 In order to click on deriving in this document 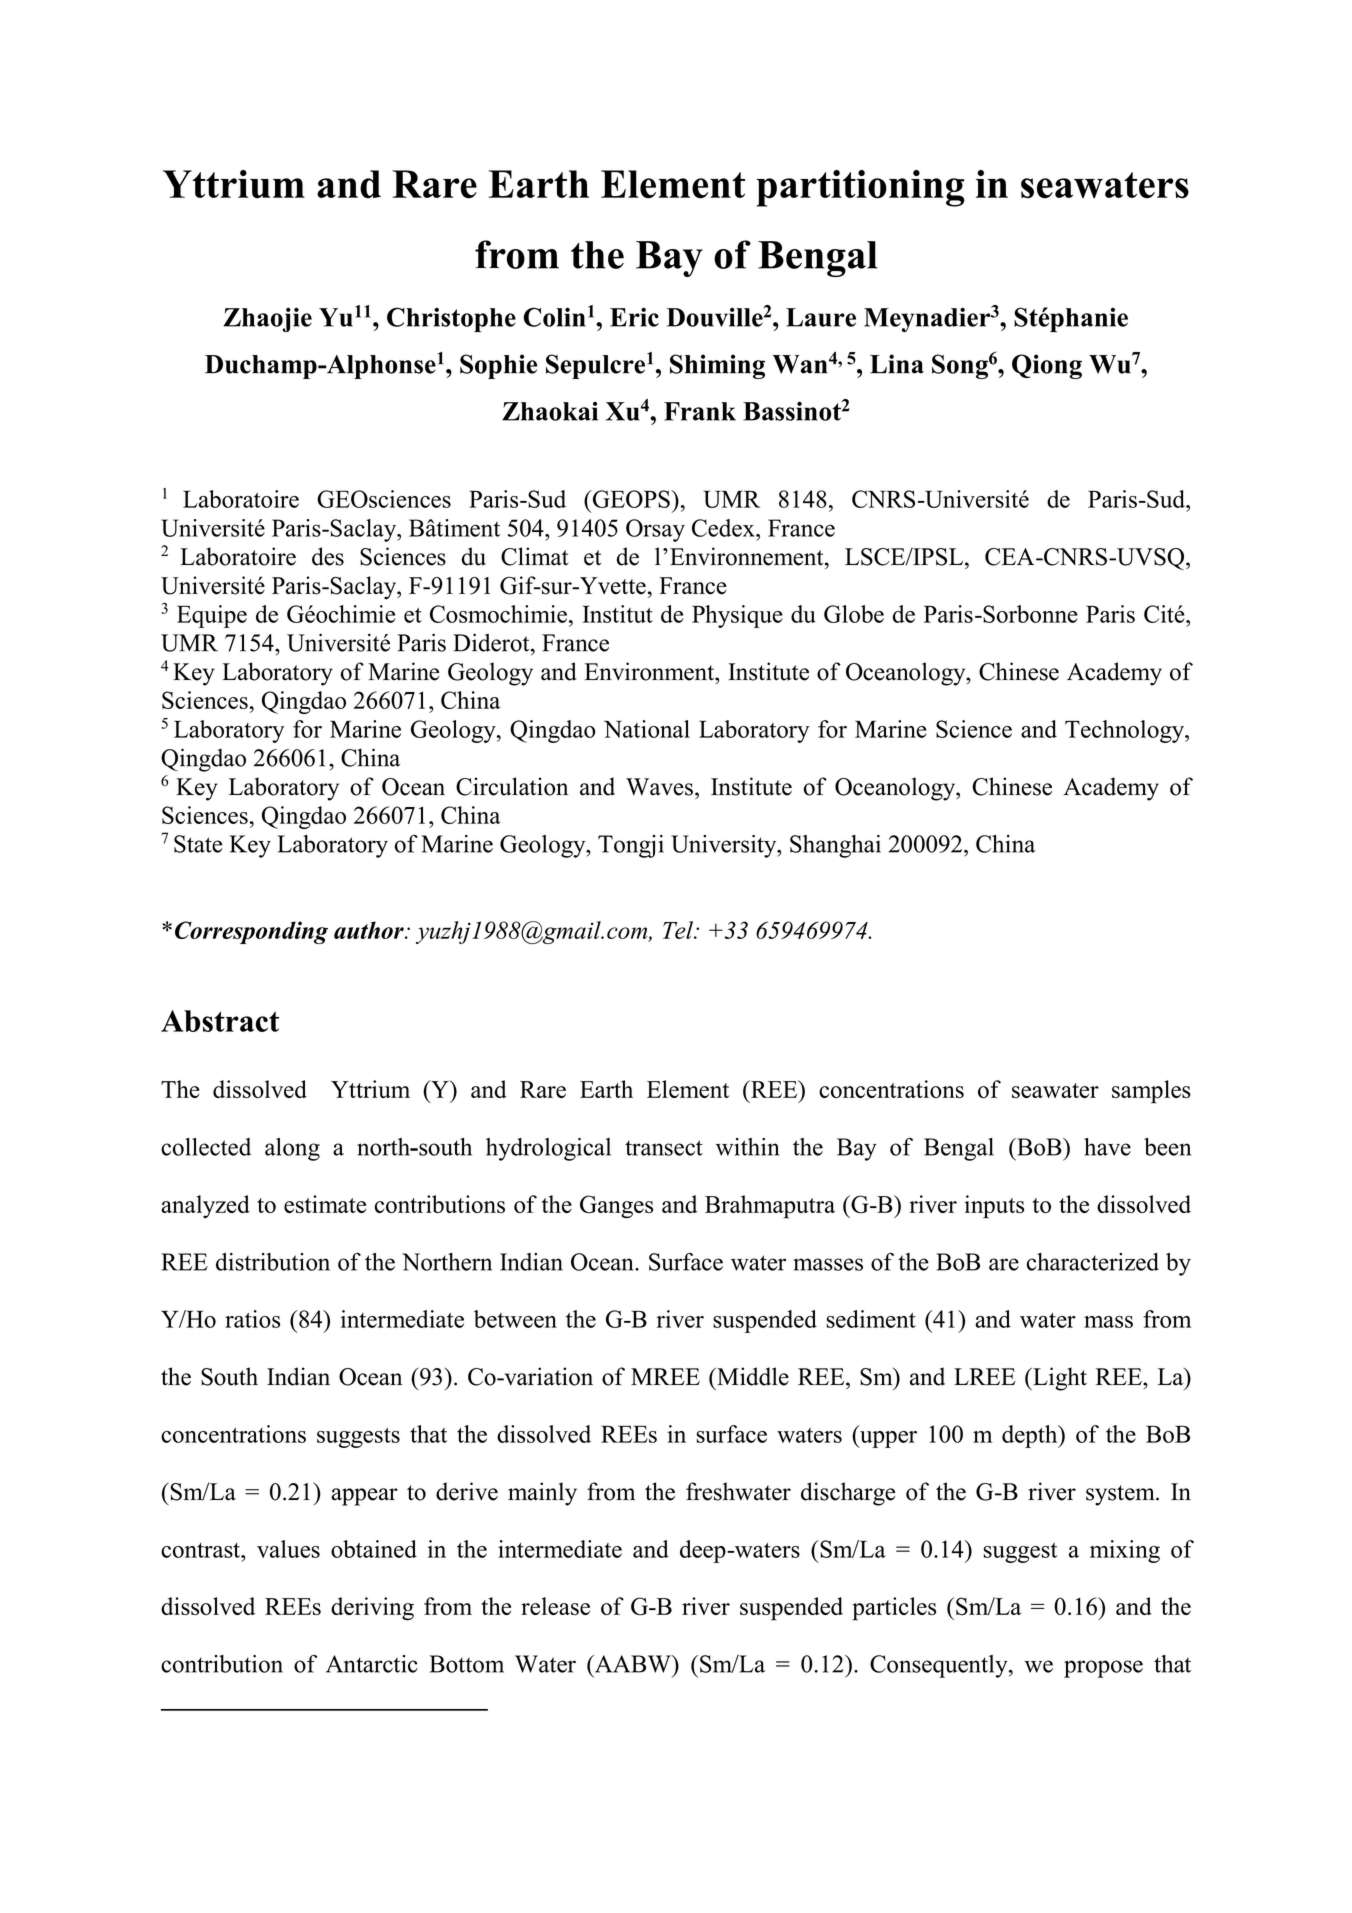, I will do `click(372, 1608)`.
